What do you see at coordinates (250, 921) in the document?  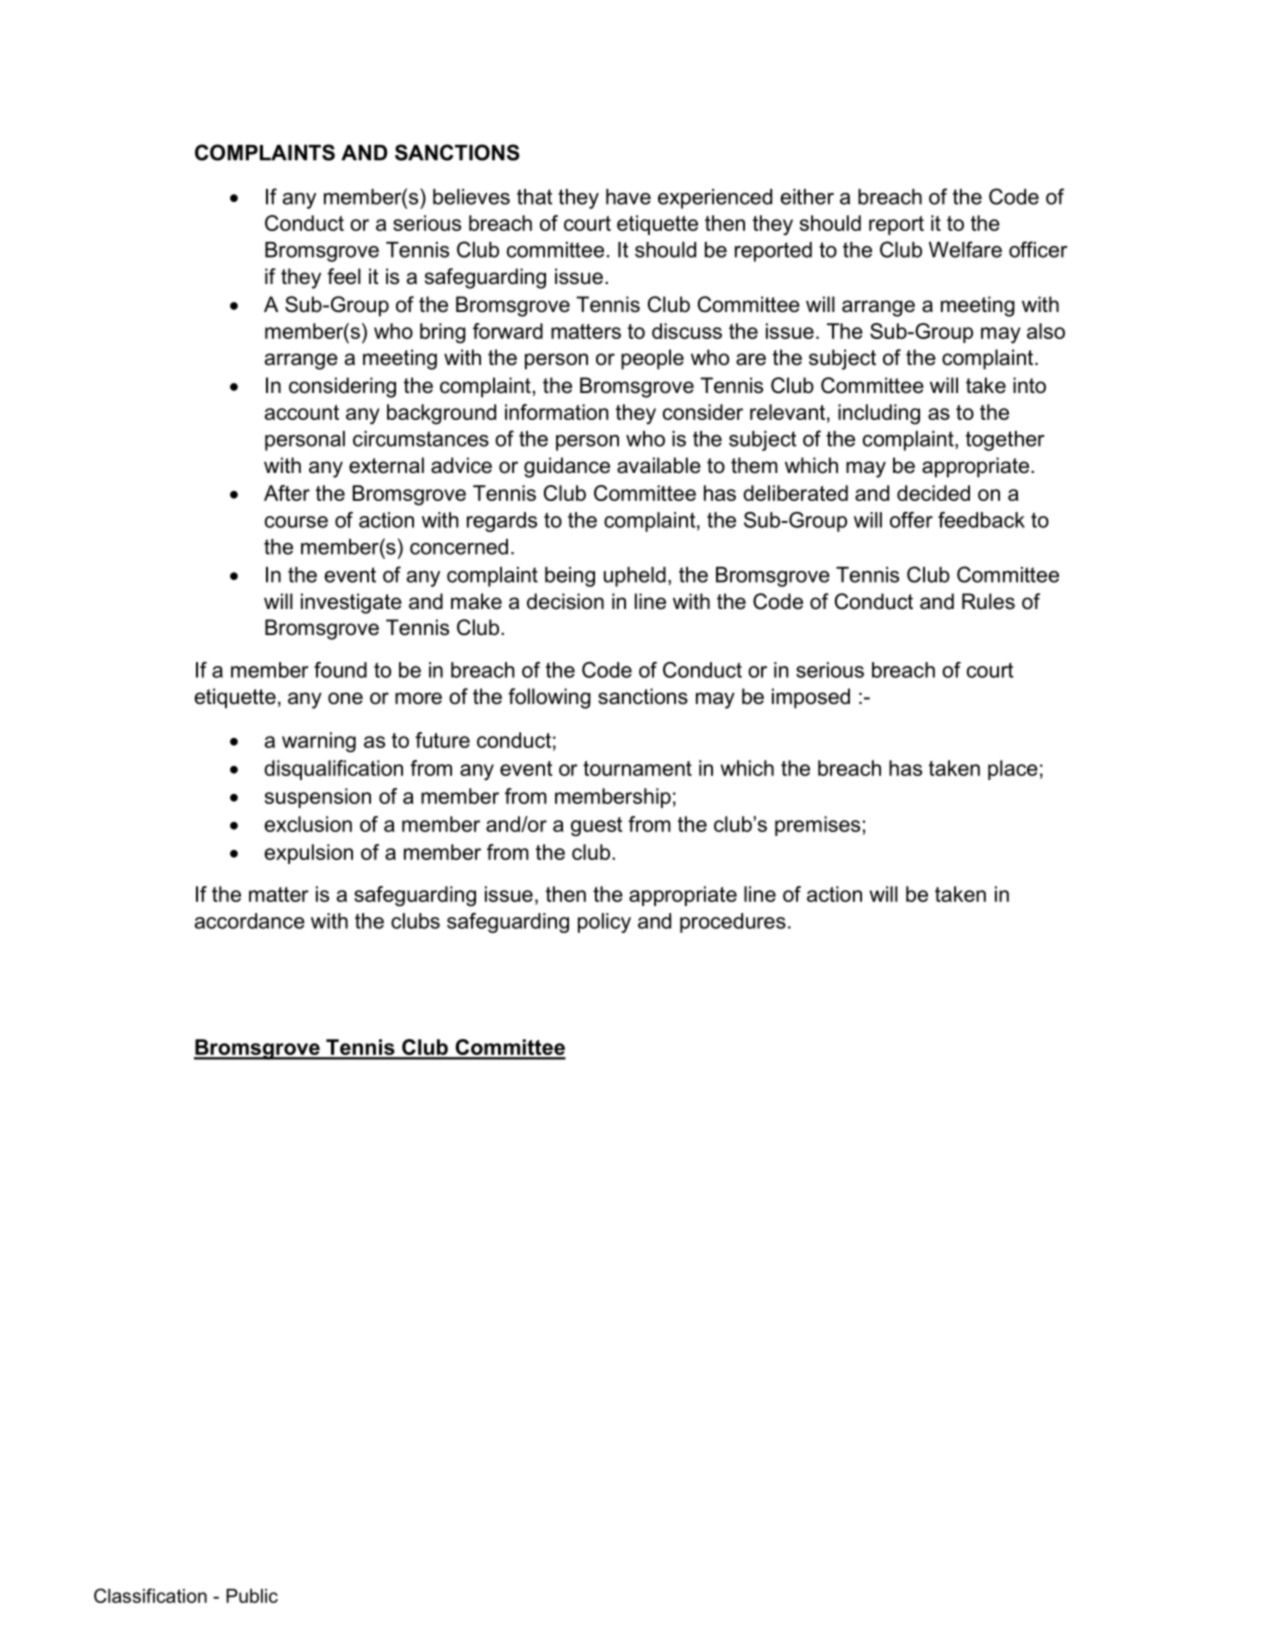 I see `accordance` at bounding box center [250, 921].
